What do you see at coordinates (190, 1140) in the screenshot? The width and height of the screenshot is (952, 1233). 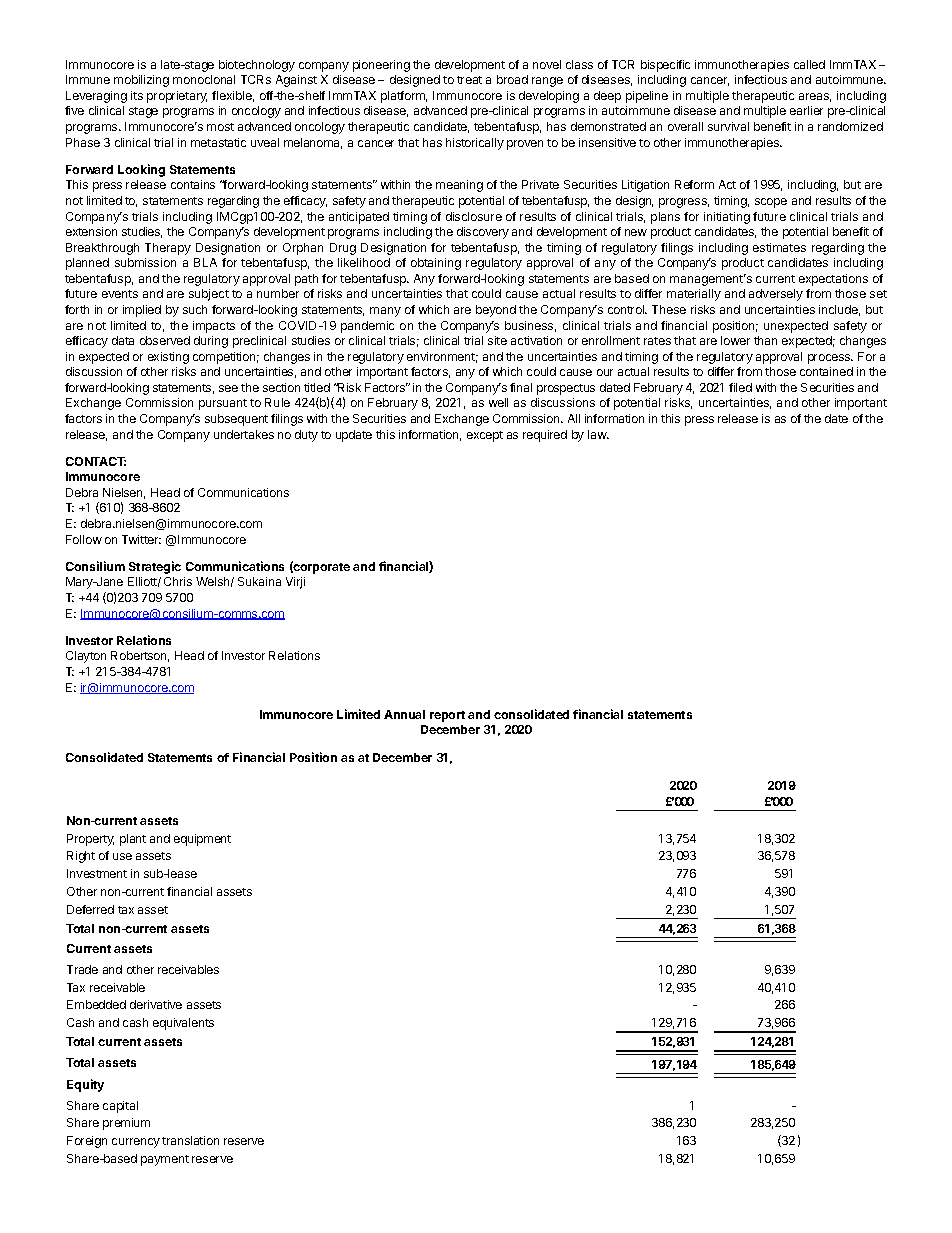 I see `translation` at bounding box center [190, 1140].
